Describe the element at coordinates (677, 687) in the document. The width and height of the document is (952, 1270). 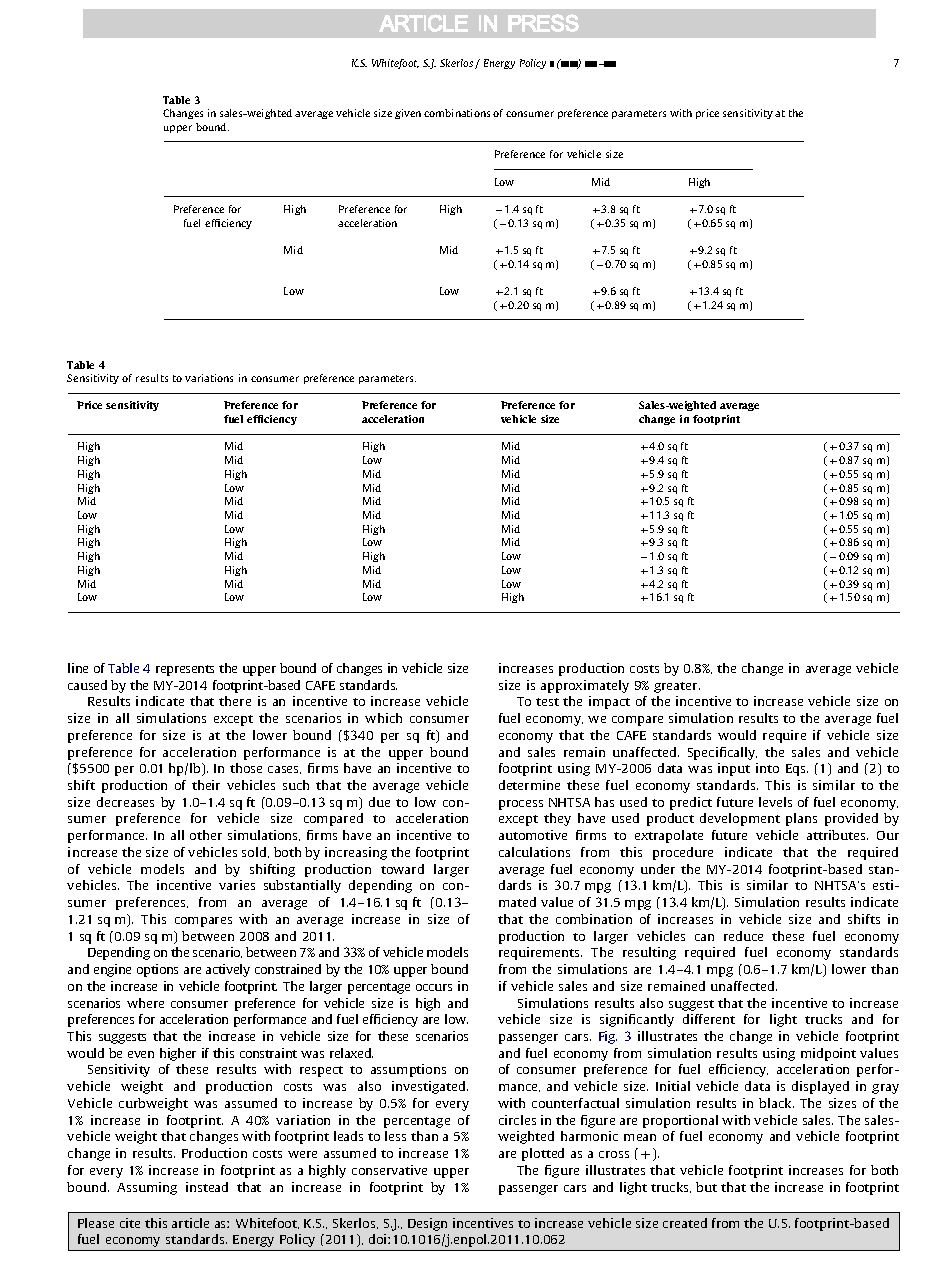
I see `greater` at that location.
